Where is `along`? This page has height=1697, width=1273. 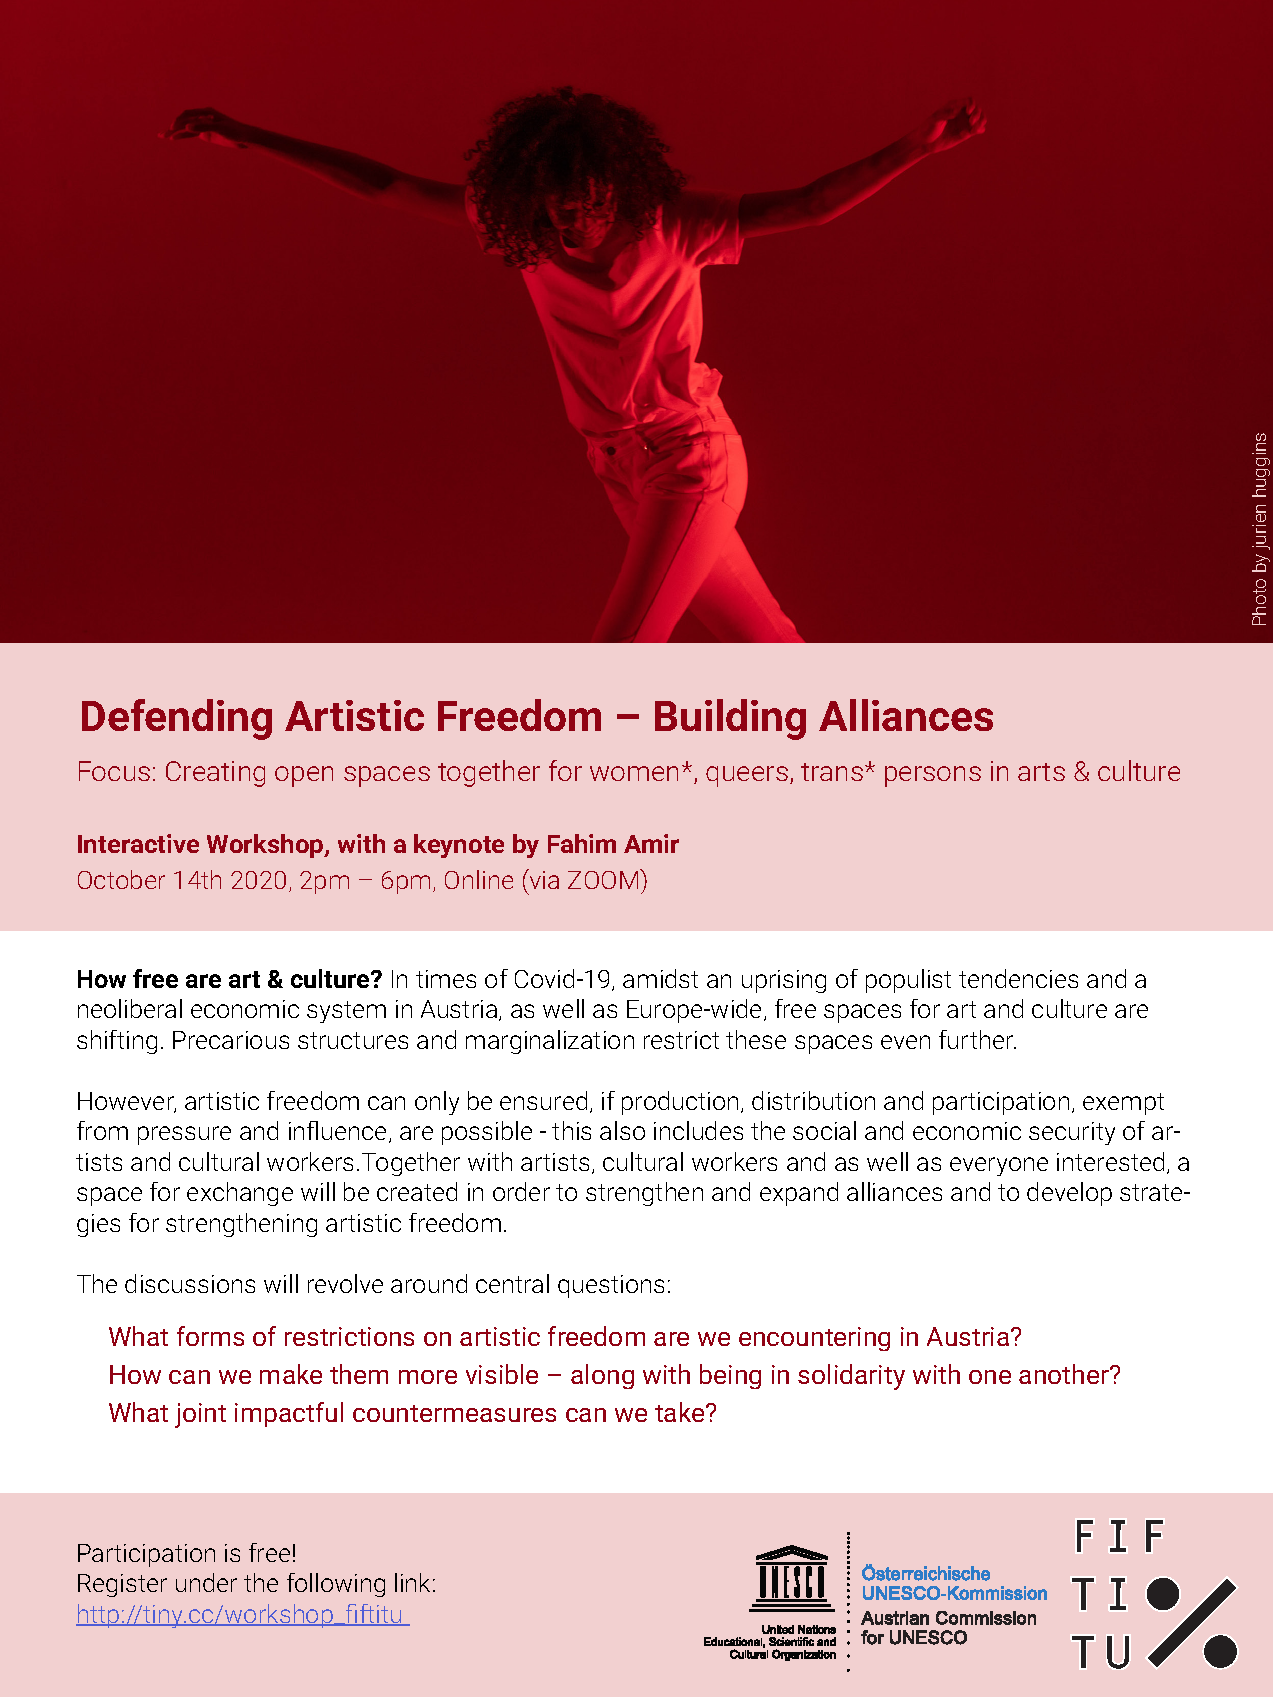
along is located at coordinates (602, 1376).
